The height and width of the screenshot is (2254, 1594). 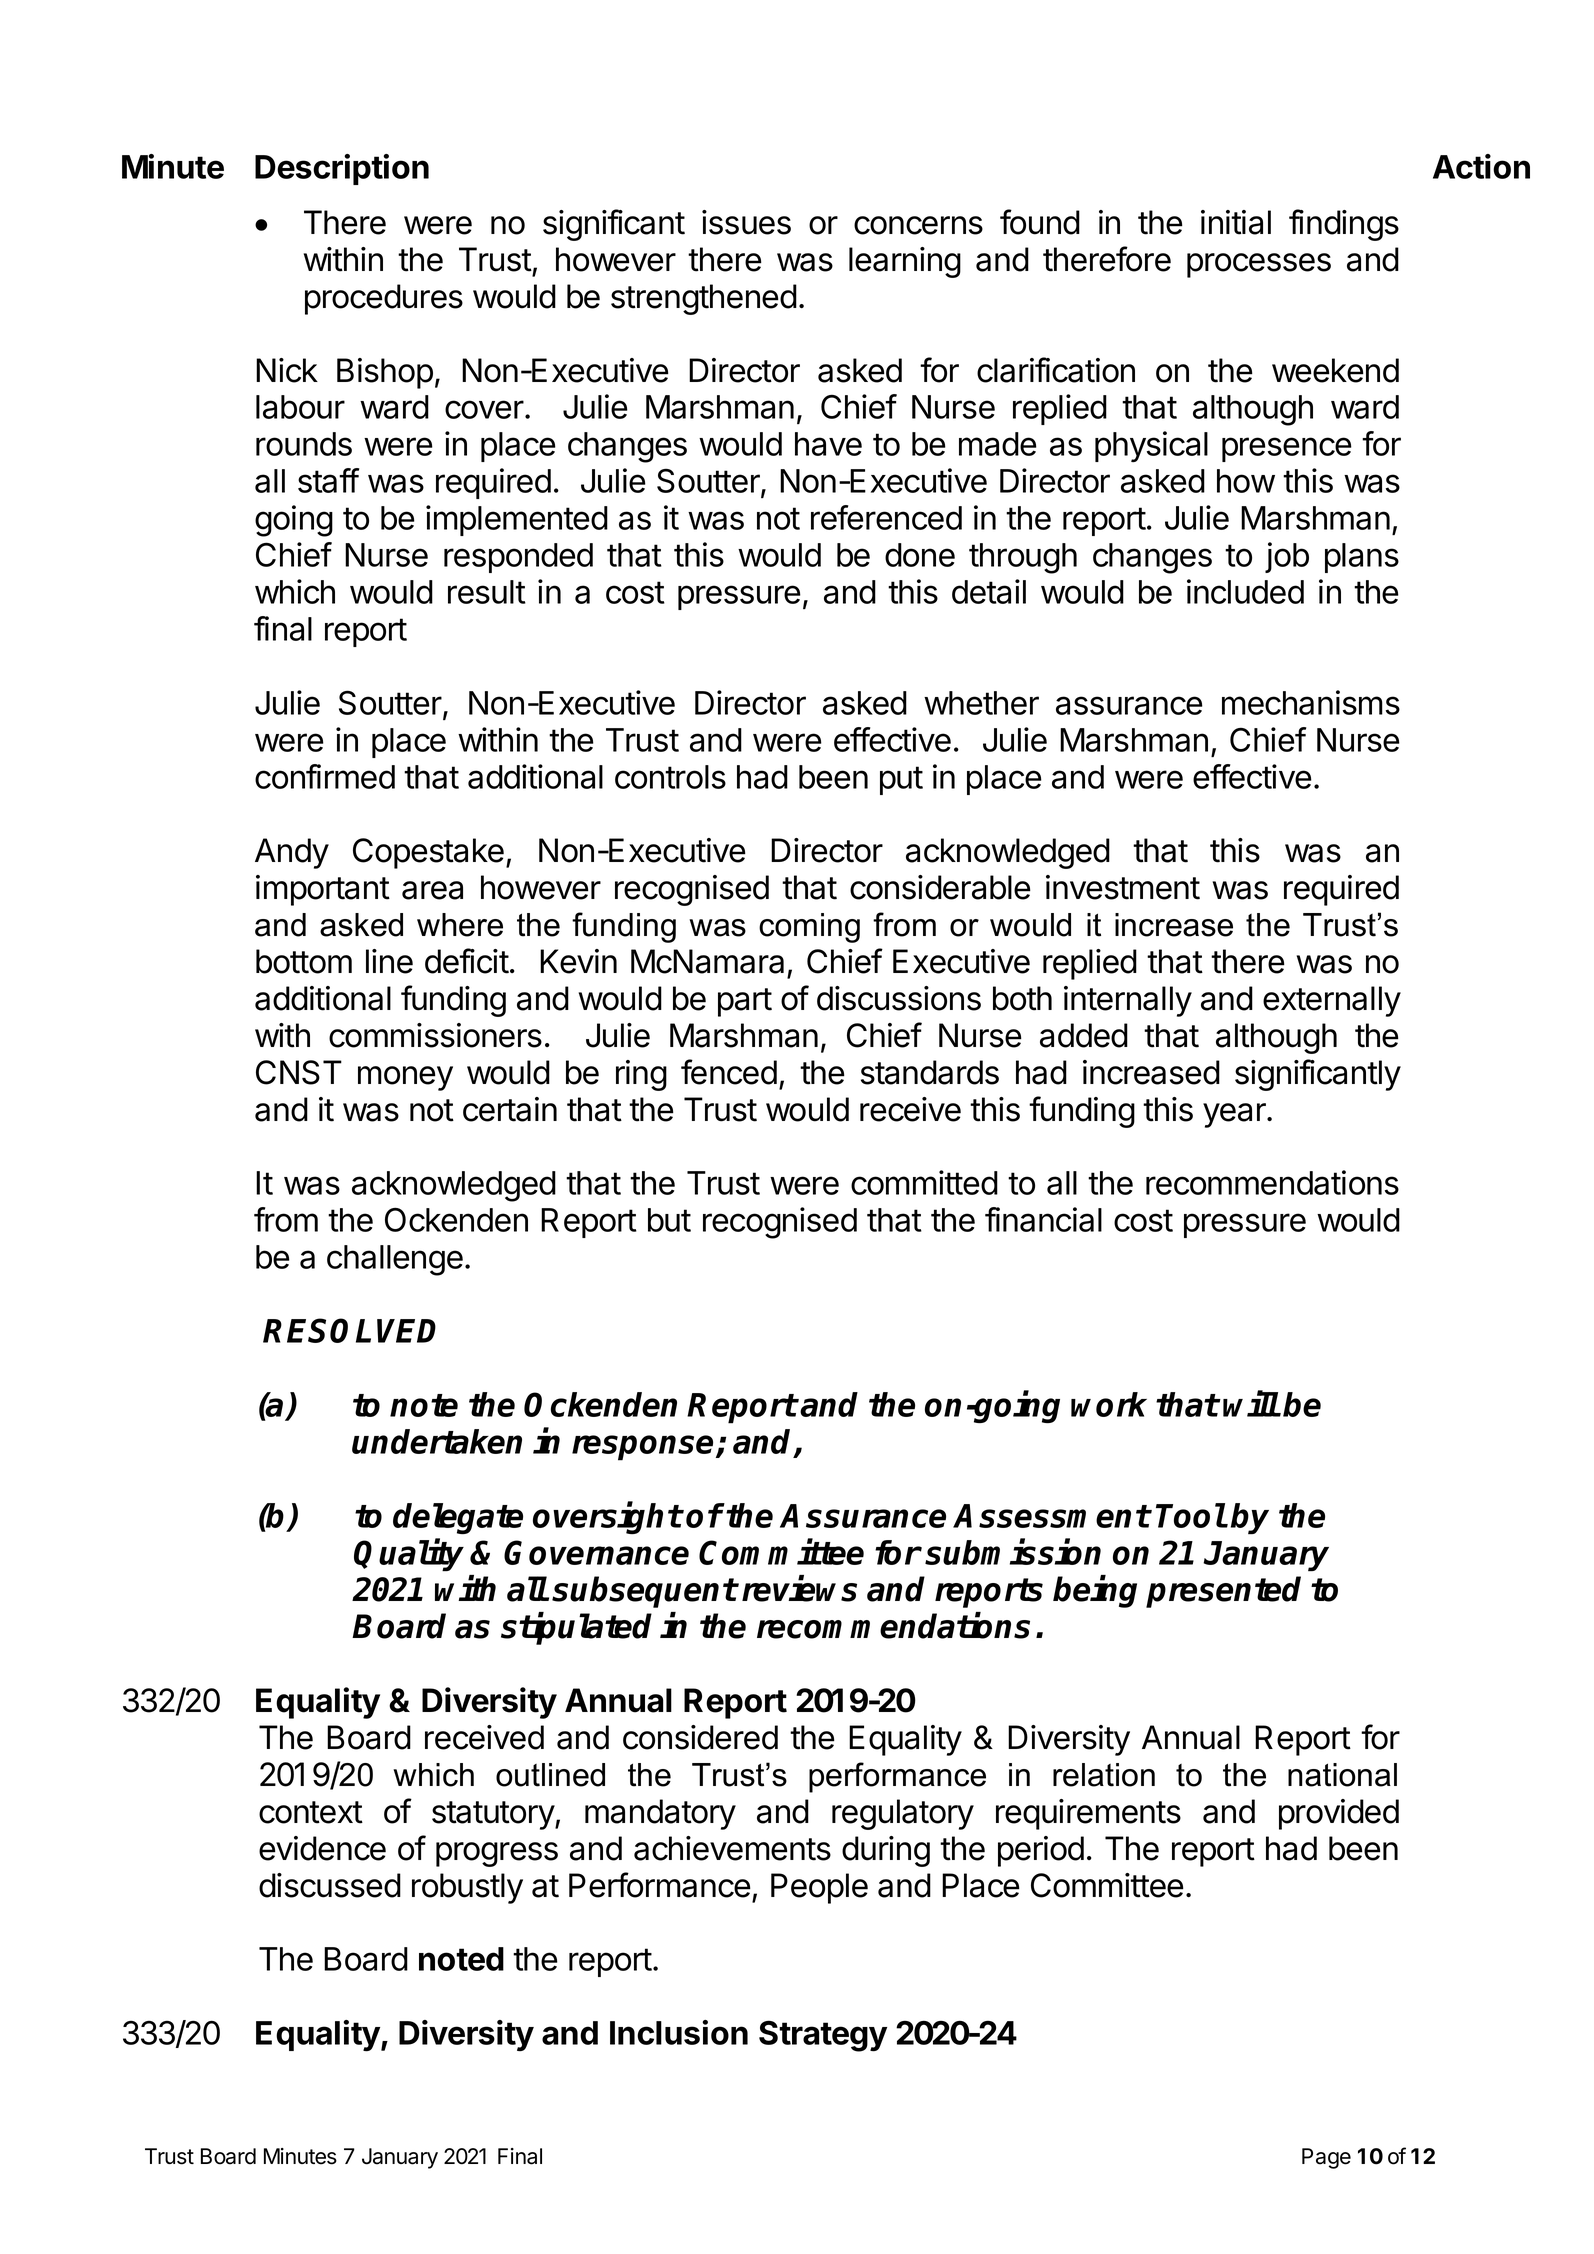 I want to click on certain, so click(x=510, y=1109).
